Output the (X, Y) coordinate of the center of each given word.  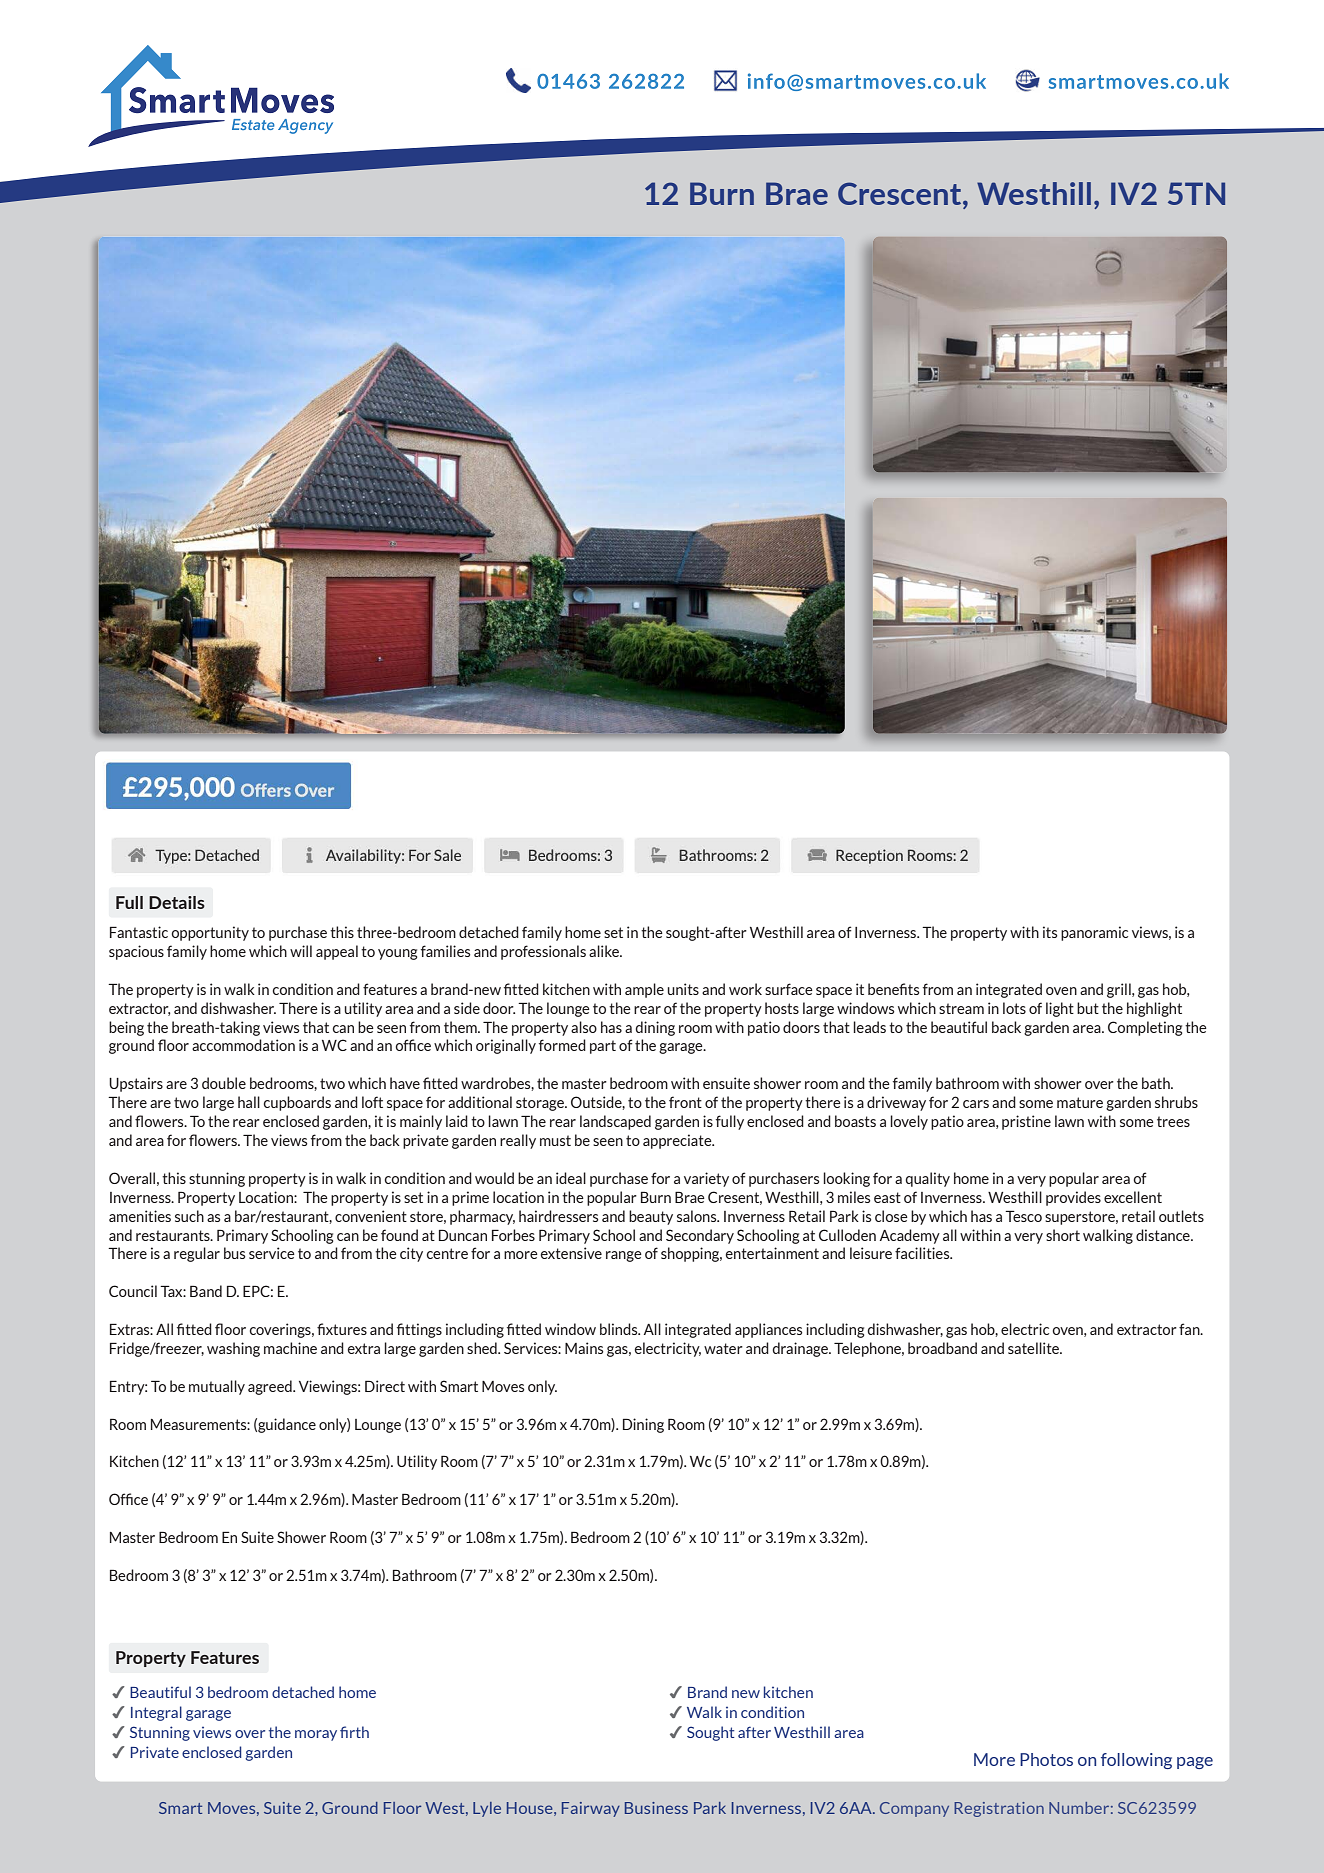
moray (316, 1735)
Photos (1046, 1759)
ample (644, 990)
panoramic (1094, 933)
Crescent (901, 193)
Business (656, 1808)
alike (605, 951)
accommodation (243, 1045)
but (1088, 1008)
